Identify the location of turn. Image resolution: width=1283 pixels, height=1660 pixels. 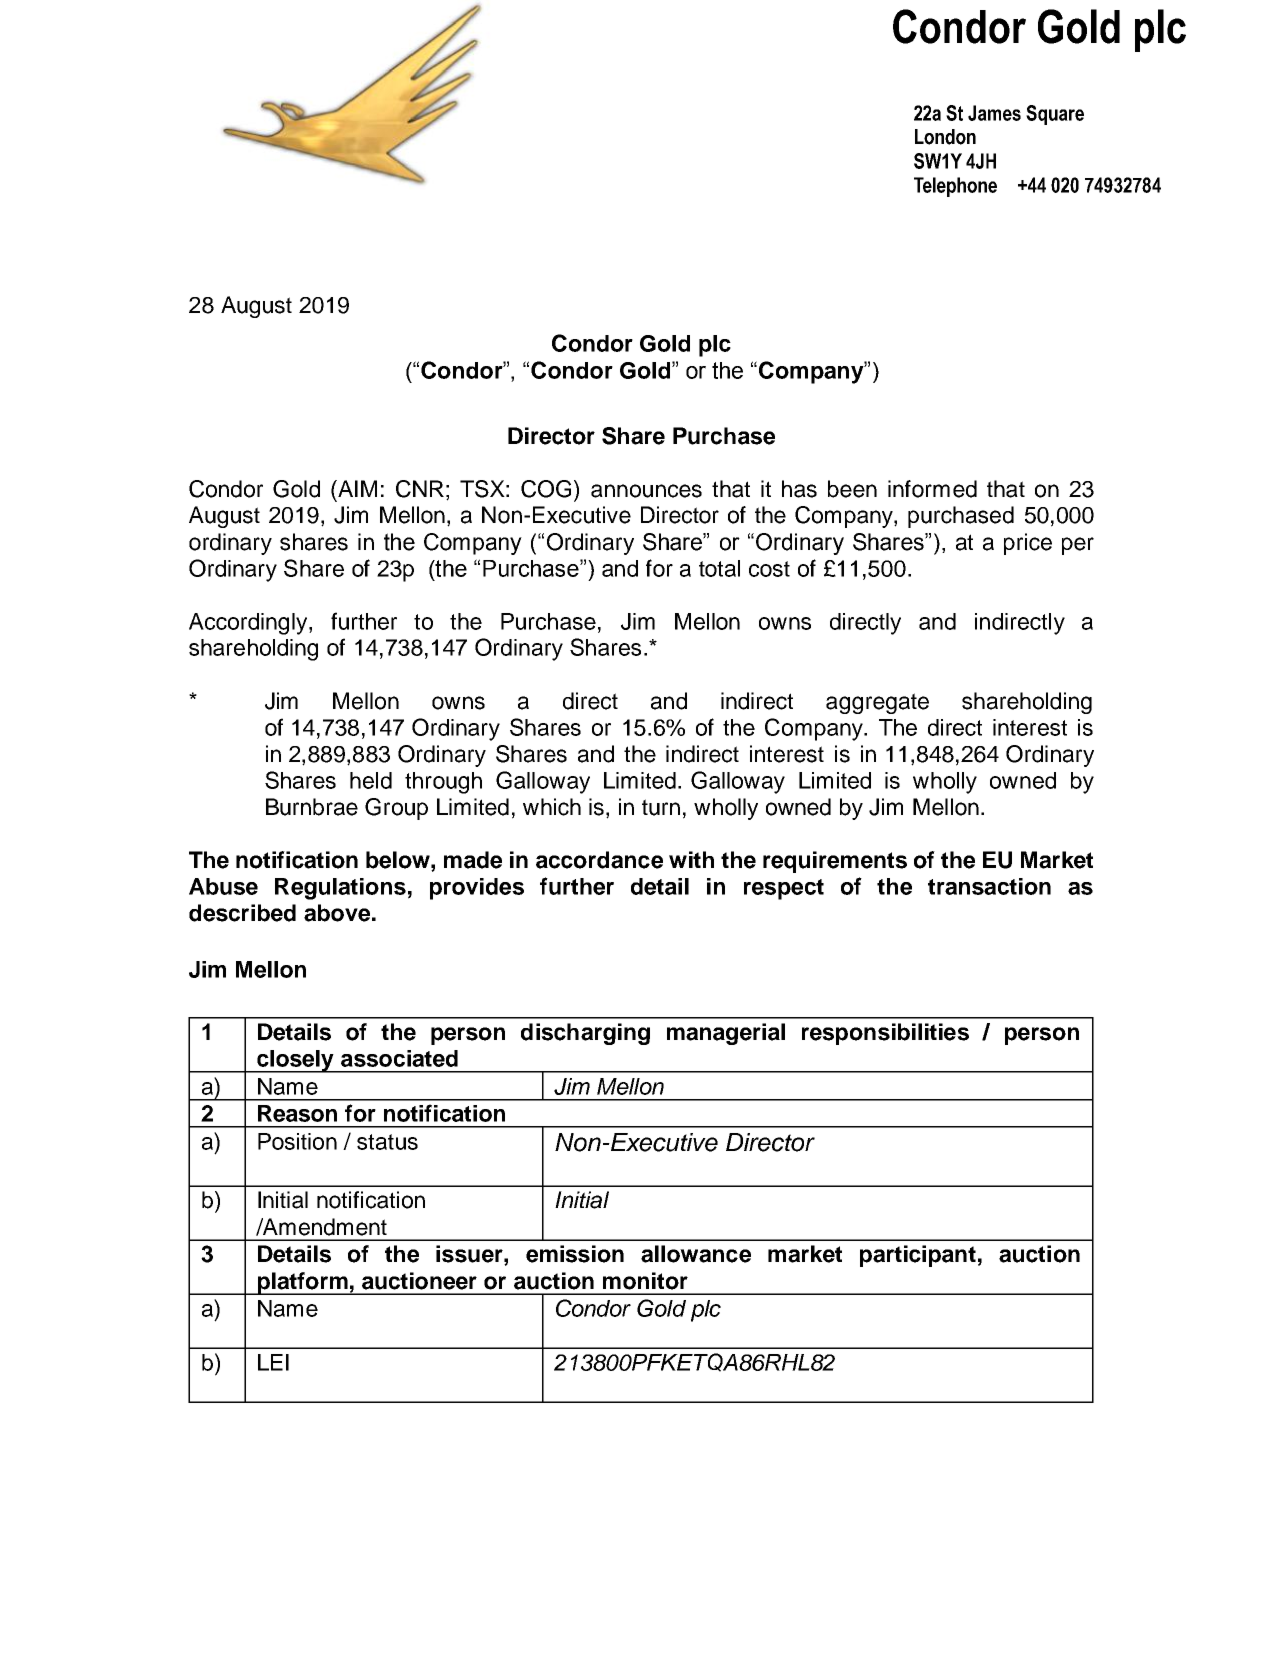
(661, 807).
